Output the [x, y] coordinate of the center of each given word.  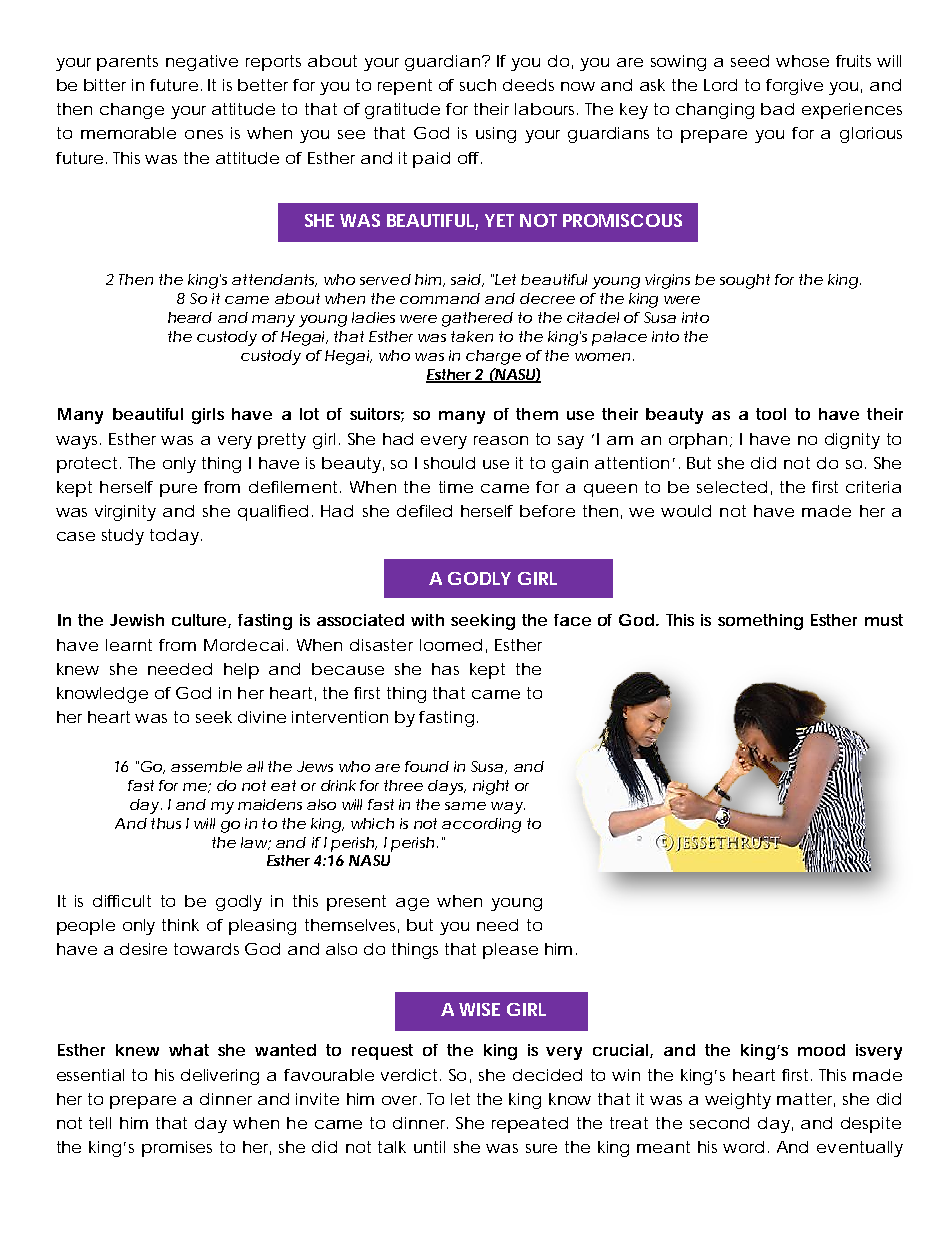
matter [806, 1100]
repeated [530, 1125]
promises [177, 1149]
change [132, 111]
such [478, 85]
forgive [794, 87]
